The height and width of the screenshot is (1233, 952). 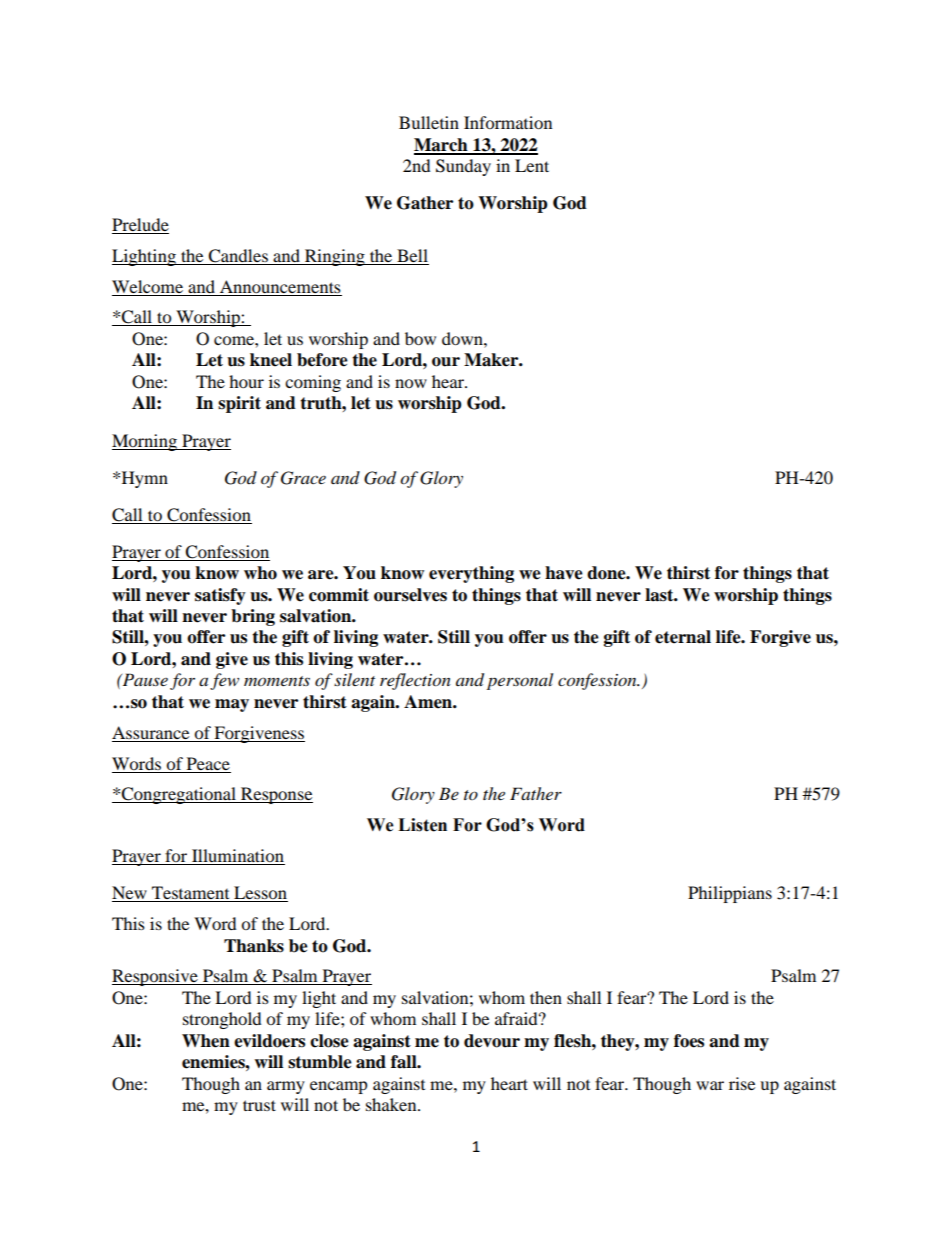 What do you see at coordinates (508, 122) in the screenshot?
I see `Information` at bounding box center [508, 122].
